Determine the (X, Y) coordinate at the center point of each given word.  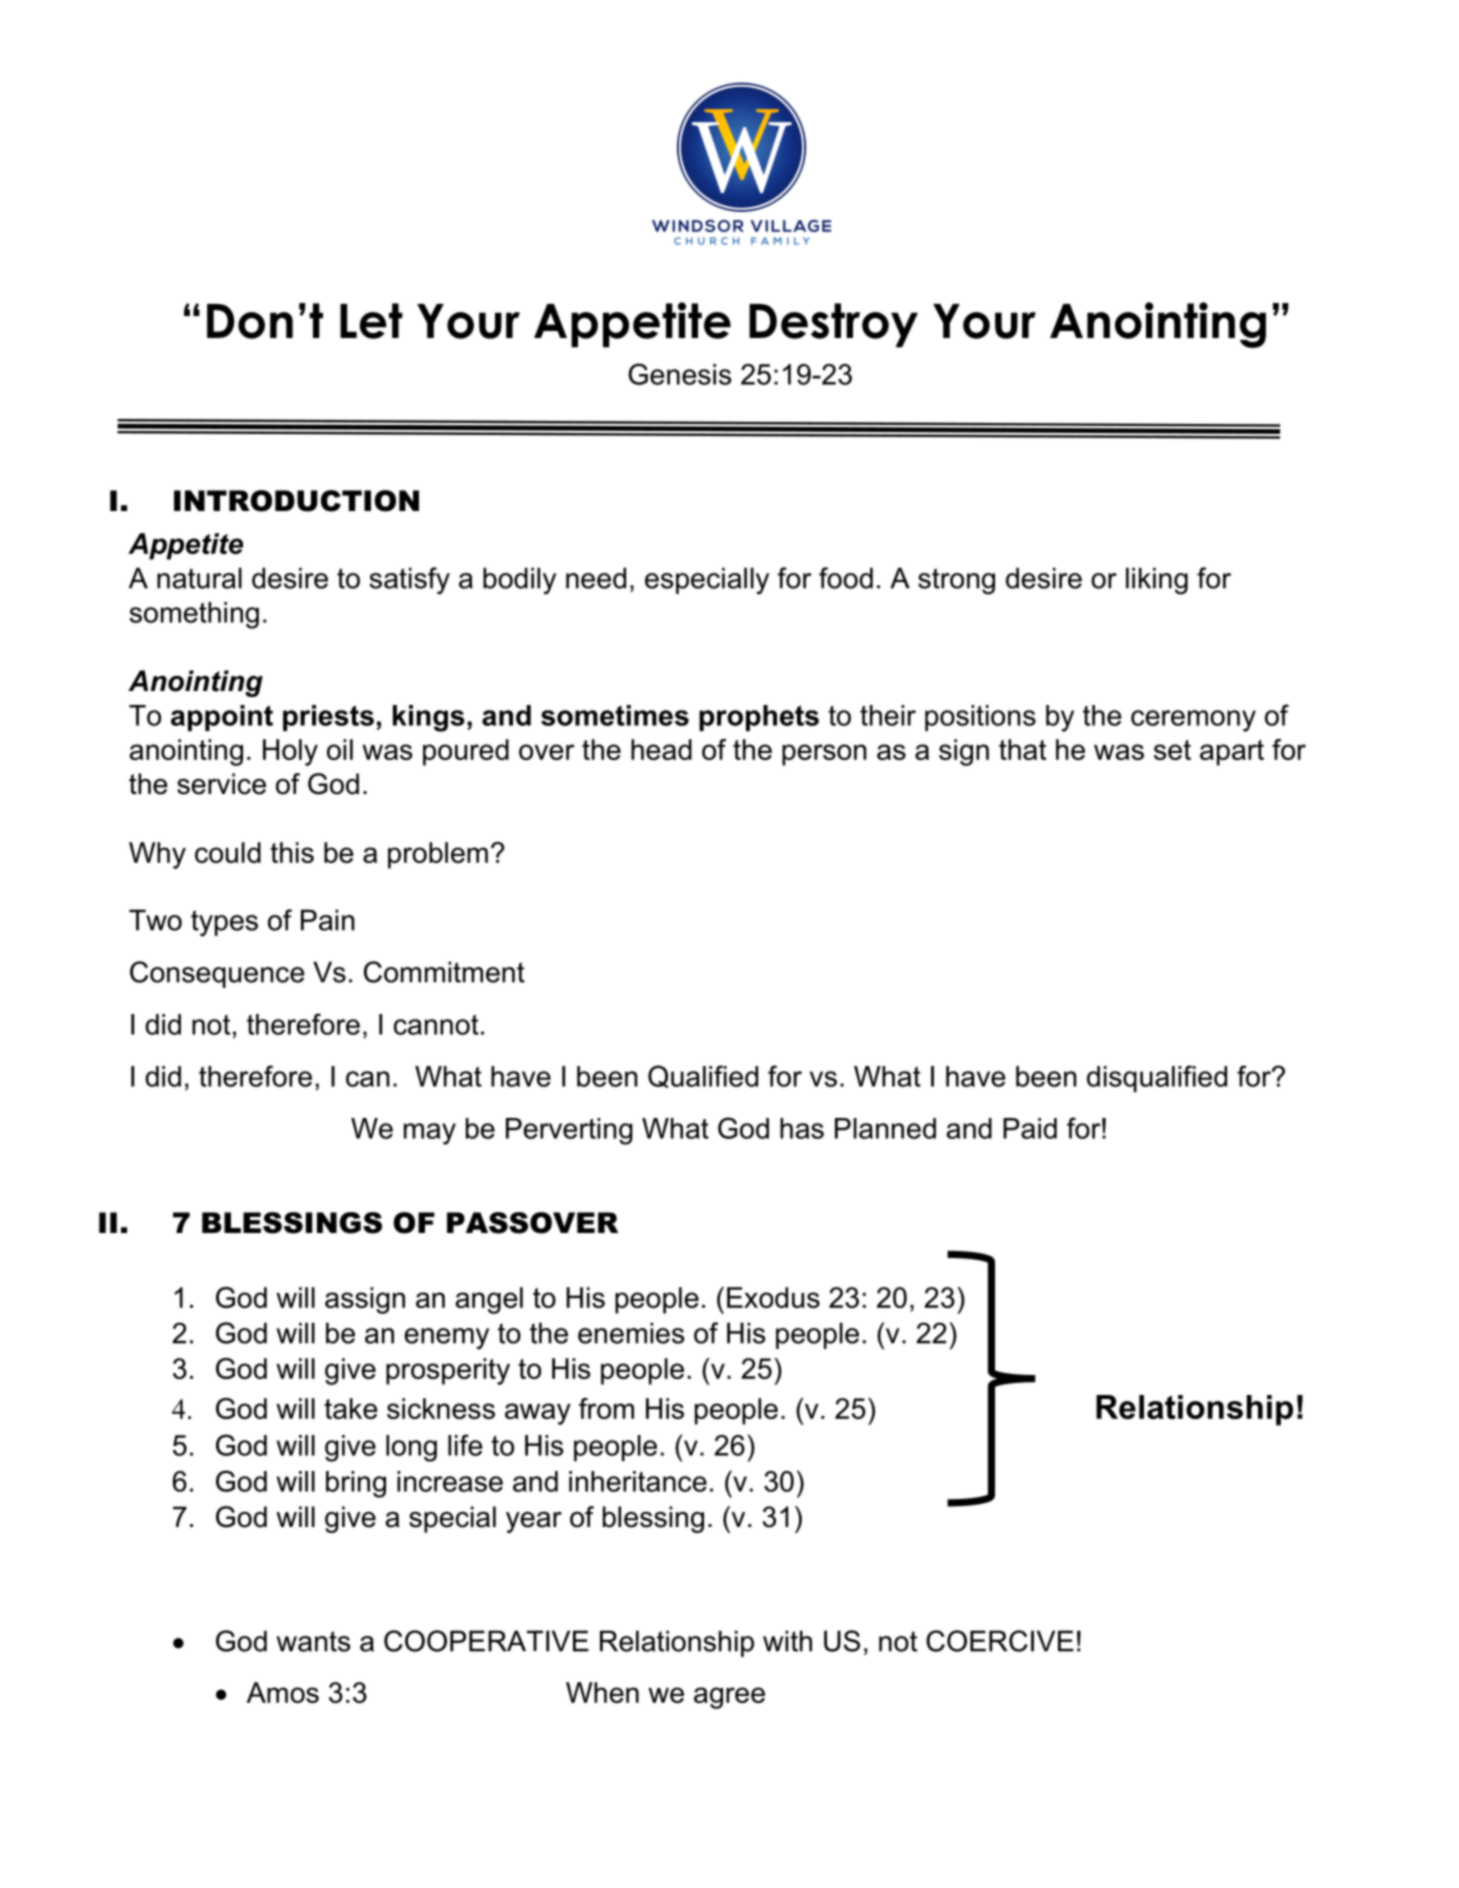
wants (313, 1641)
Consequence (217, 974)
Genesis (679, 374)
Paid (1030, 1128)
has (802, 1128)
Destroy (833, 325)
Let (371, 321)
